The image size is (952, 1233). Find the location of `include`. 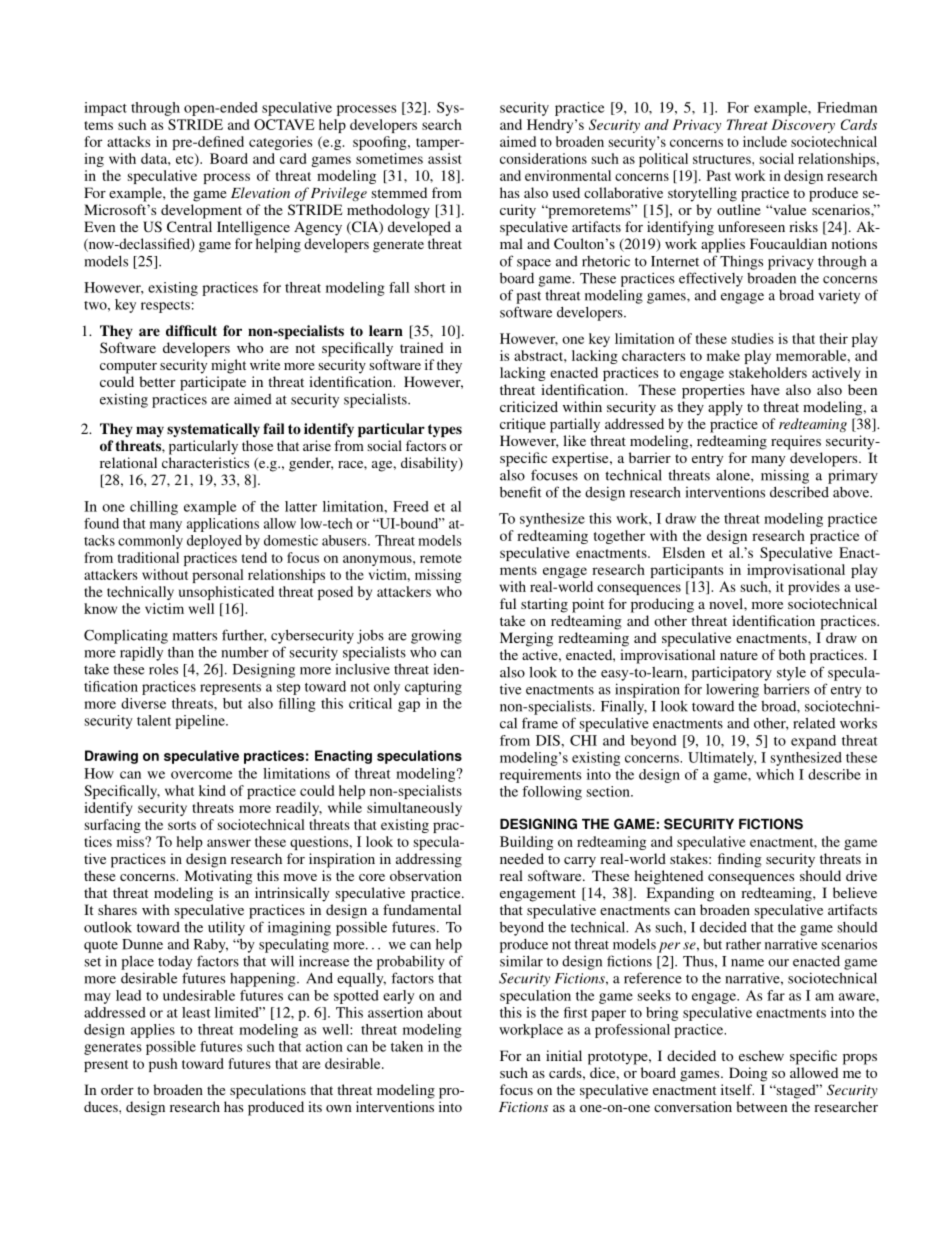

include is located at coordinates (765, 141).
